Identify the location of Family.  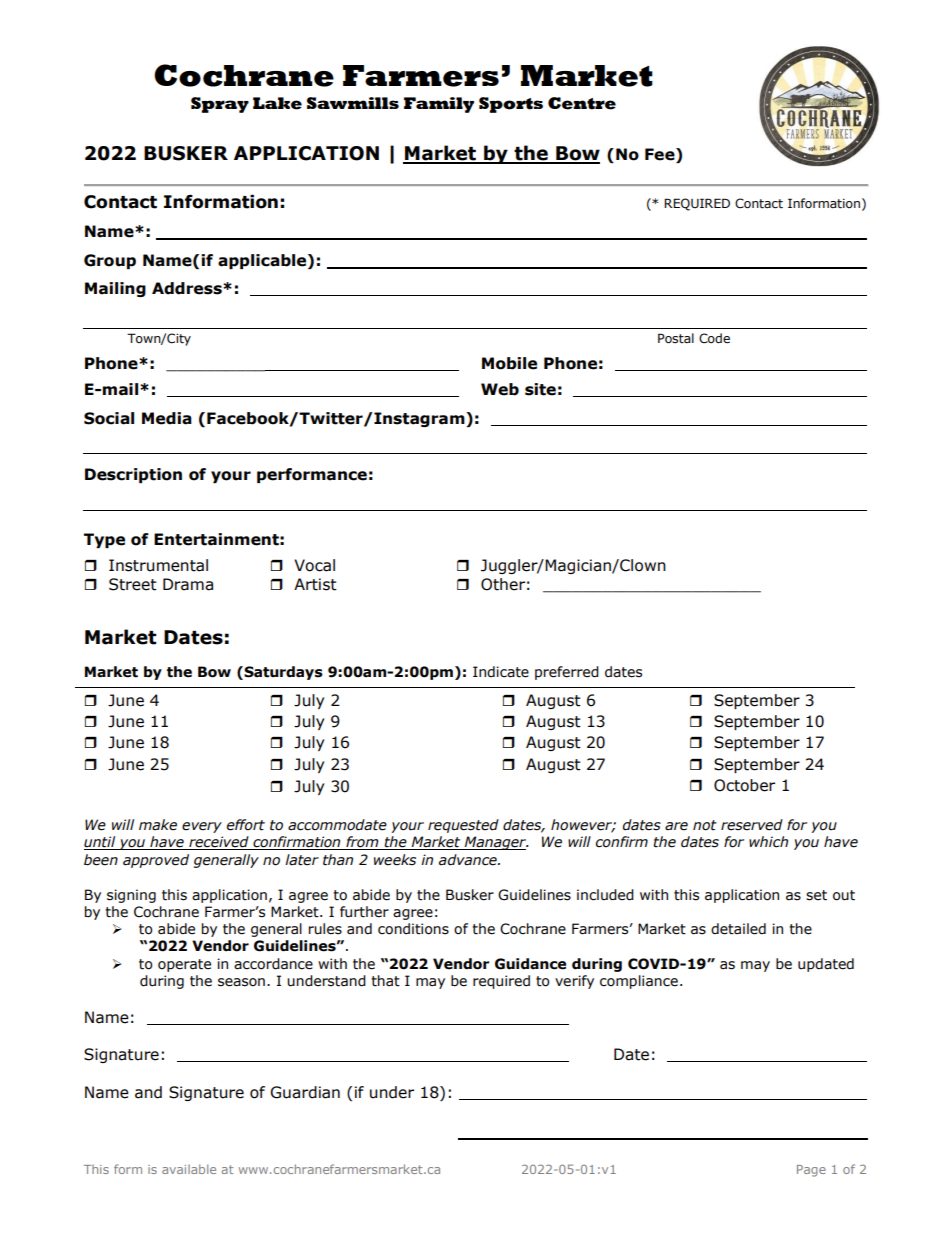
(439, 105).
